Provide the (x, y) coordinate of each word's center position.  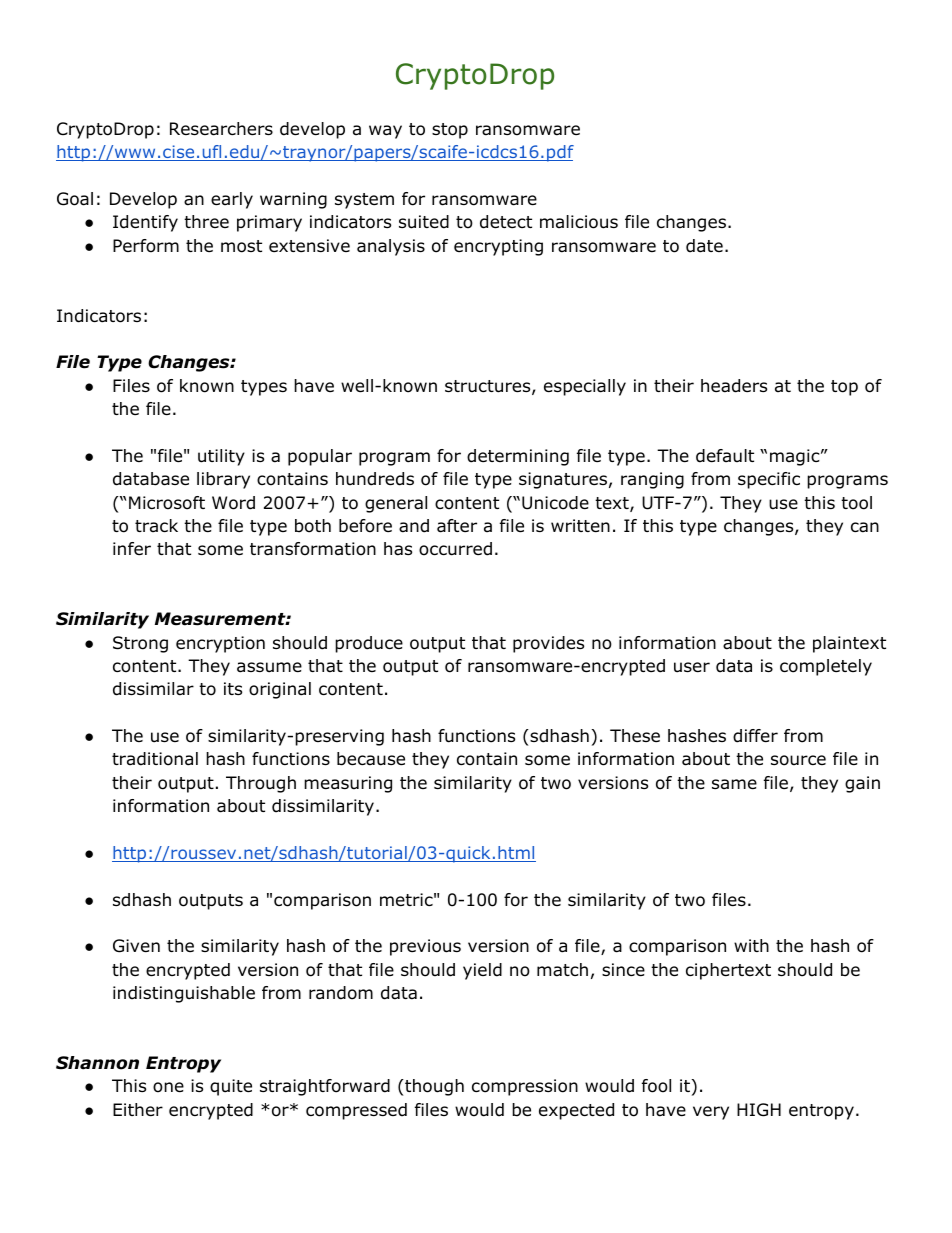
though (433, 1087)
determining (518, 457)
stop (450, 131)
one (168, 1087)
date (704, 246)
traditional (155, 759)
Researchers (221, 129)
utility (221, 457)
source (798, 760)
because (371, 759)
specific (769, 480)
